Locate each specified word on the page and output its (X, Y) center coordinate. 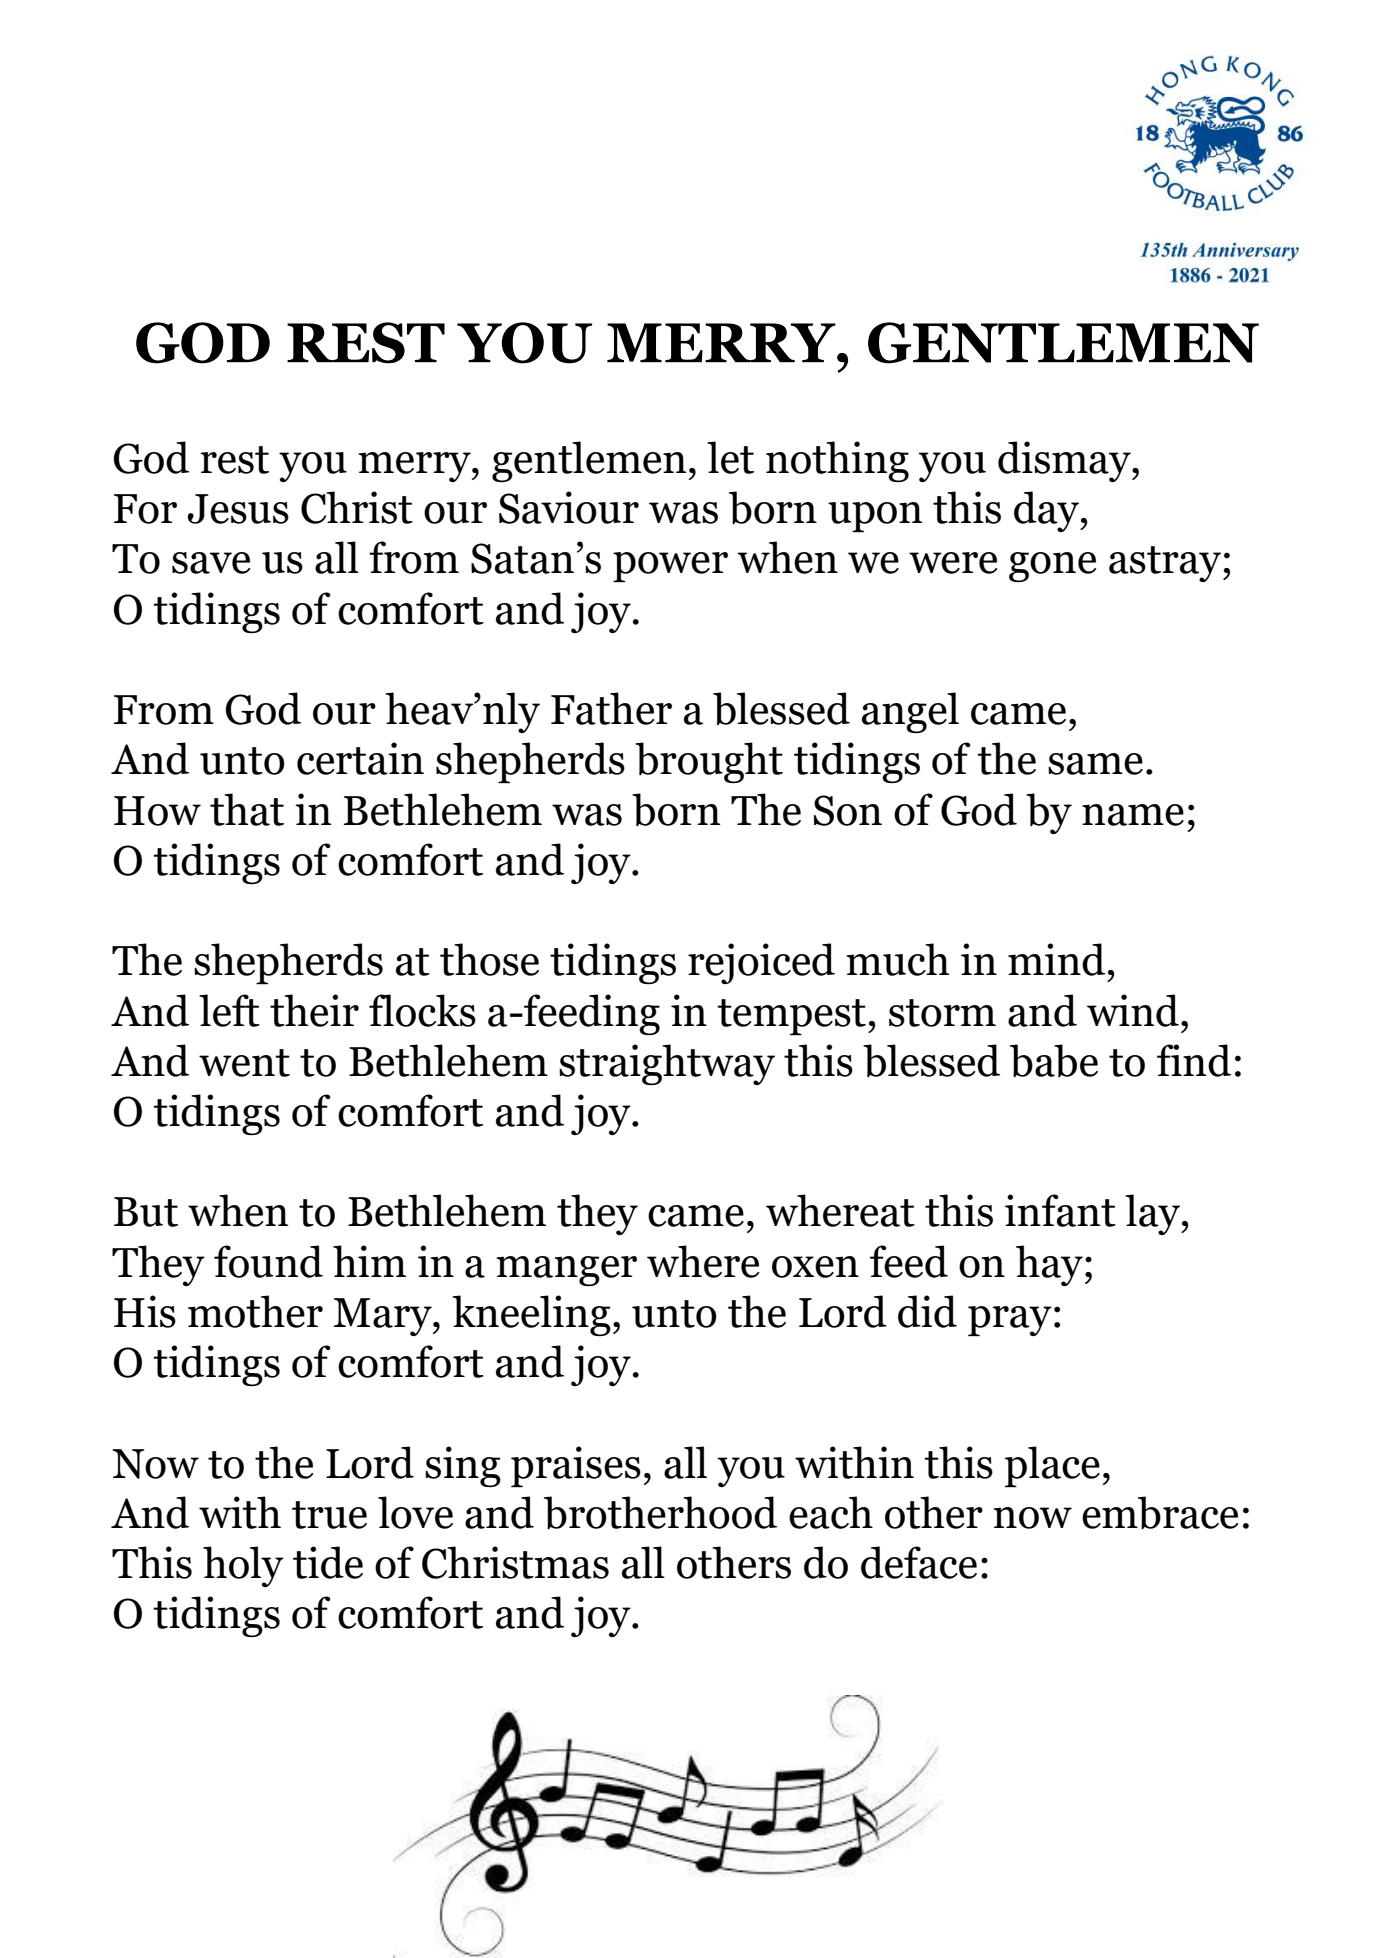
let (730, 457)
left (229, 1010)
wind (1133, 1010)
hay (1049, 1265)
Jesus (238, 509)
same (1095, 764)
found (268, 1261)
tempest (791, 1017)
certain (360, 758)
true (329, 1515)
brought (709, 762)
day (1048, 511)
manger (567, 1271)
